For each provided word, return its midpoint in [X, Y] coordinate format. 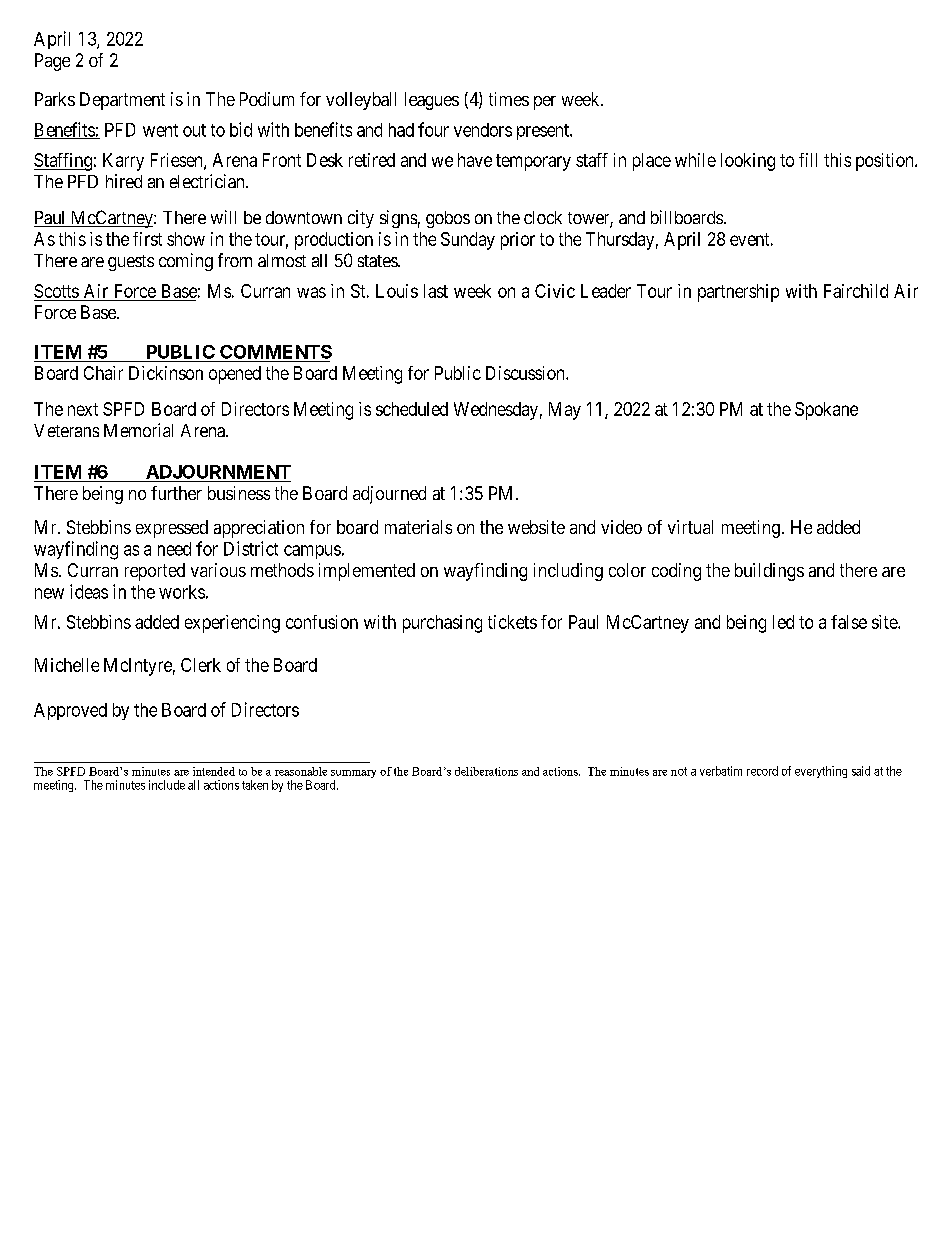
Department [122, 101]
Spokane [826, 411]
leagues [432, 101]
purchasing [442, 624]
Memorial [138, 430]
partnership [738, 293]
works [182, 592]
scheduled [412, 409]
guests [131, 263]
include [167, 785]
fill [808, 160]
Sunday [468, 241]
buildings [769, 572]
